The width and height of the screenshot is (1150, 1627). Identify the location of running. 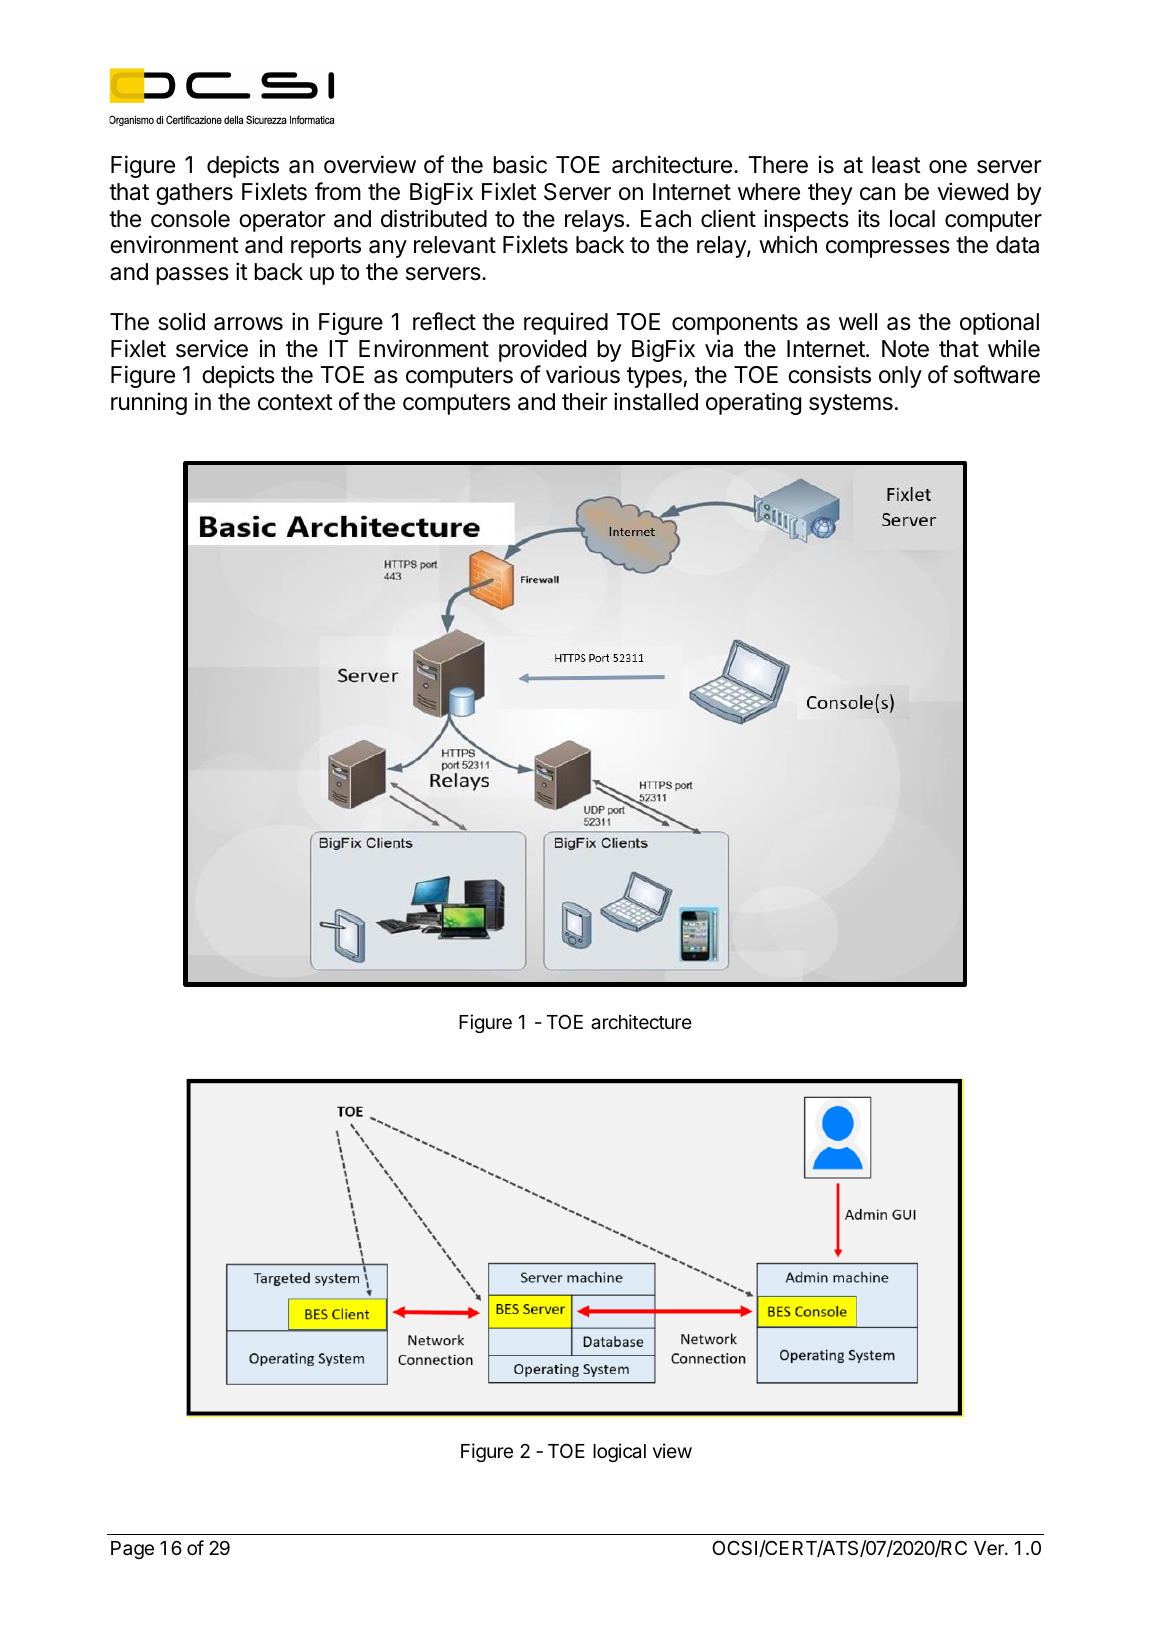
(149, 403).
